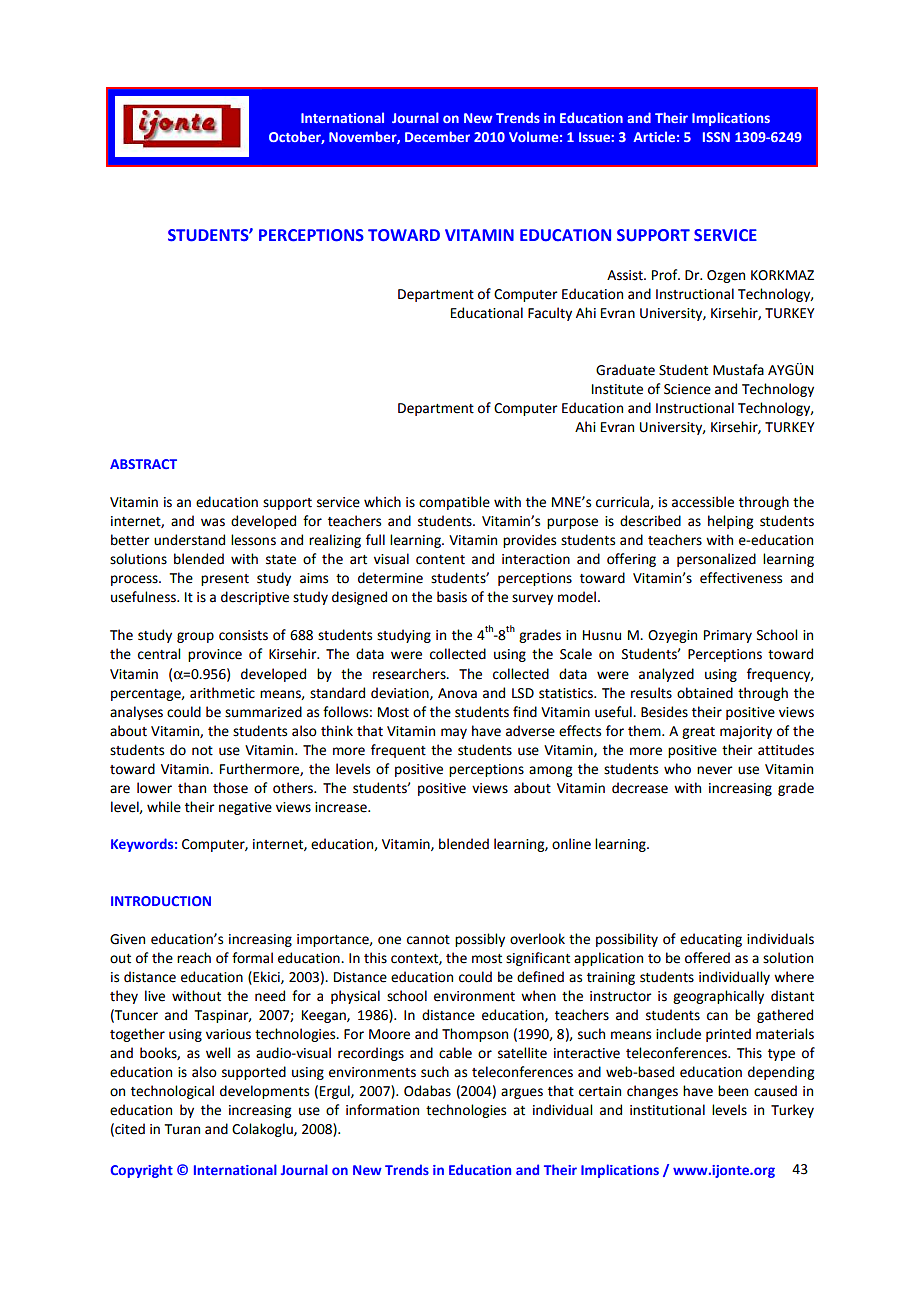 The width and height of the screenshot is (924, 1308). What do you see at coordinates (172, 1092) in the screenshot?
I see `technological` at bounding box center [172, 1092].
